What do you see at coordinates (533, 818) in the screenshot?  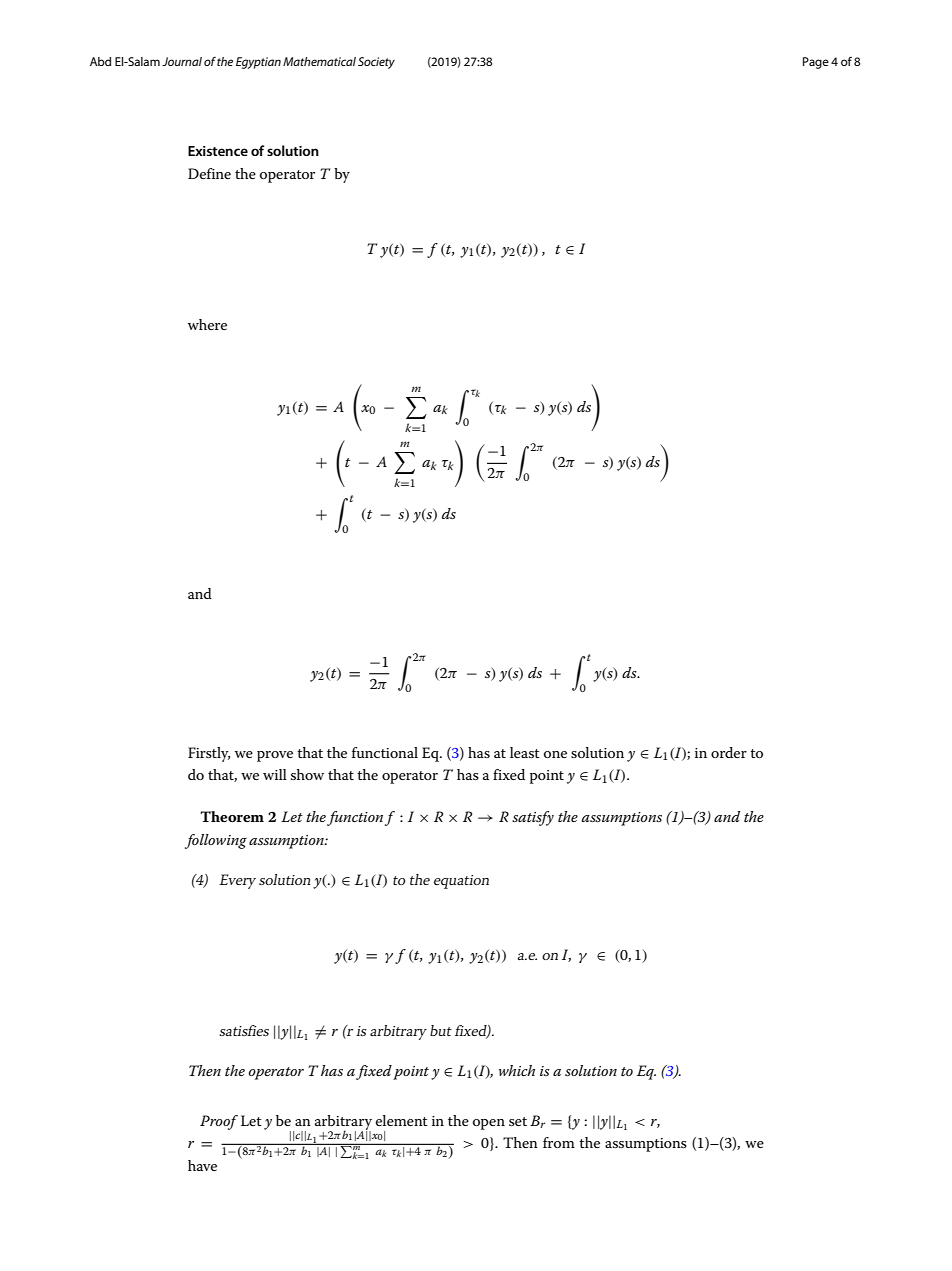 I see `satisfy` at bounding box center [533, 818].
